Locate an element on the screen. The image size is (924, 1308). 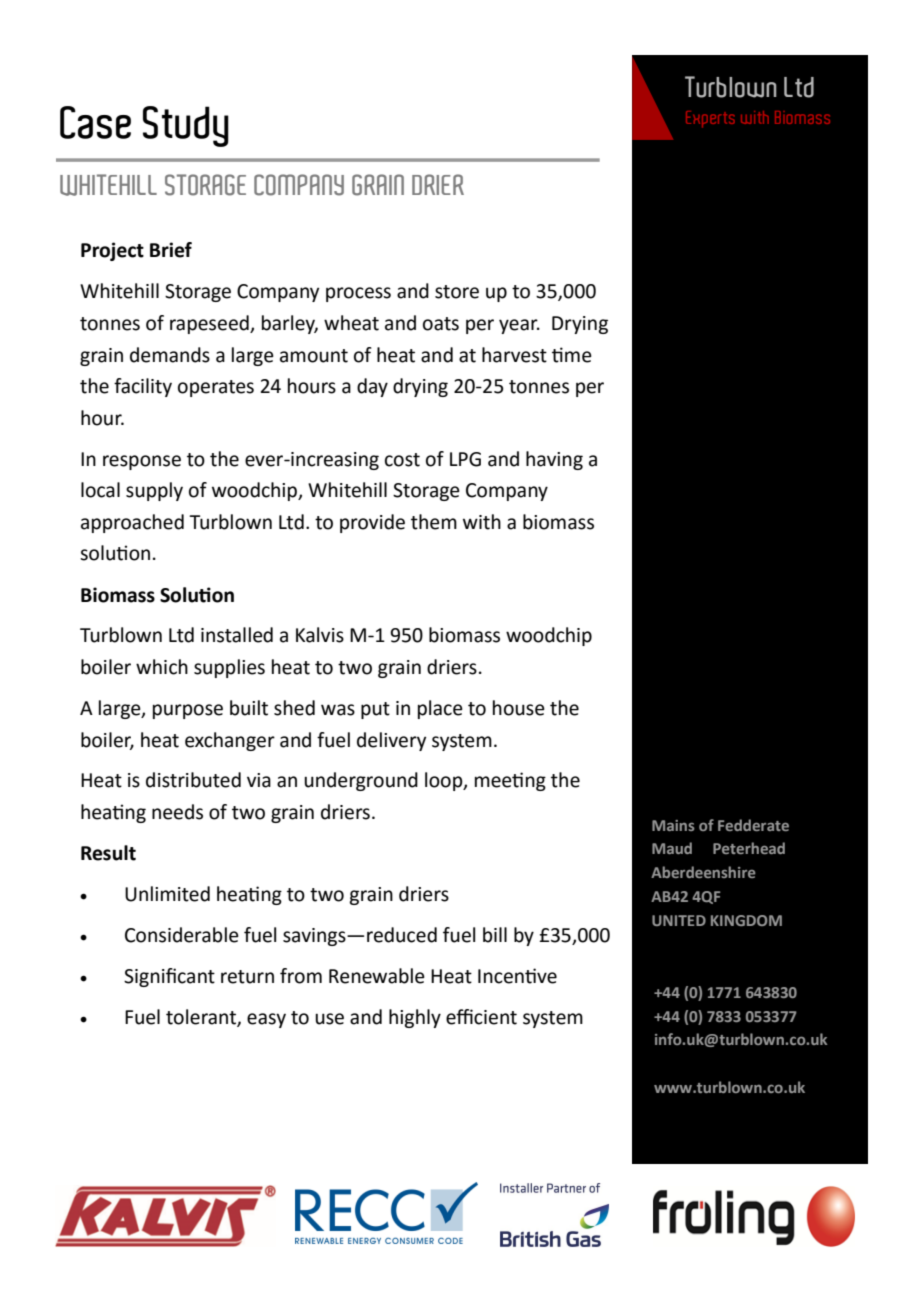
cost is located at coordinates (402, 460).
